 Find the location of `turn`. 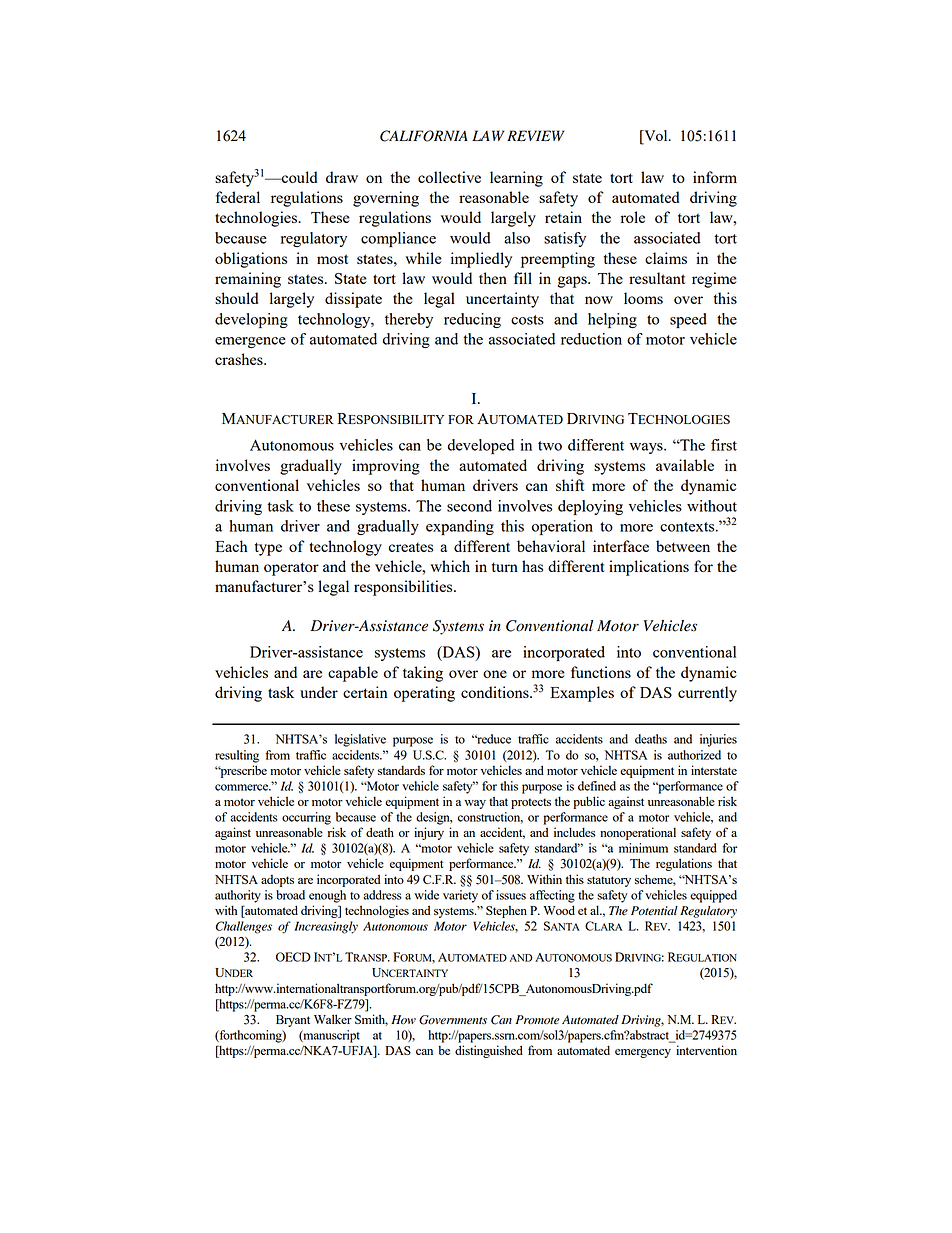

turn is located at coordinates (505, 567).
